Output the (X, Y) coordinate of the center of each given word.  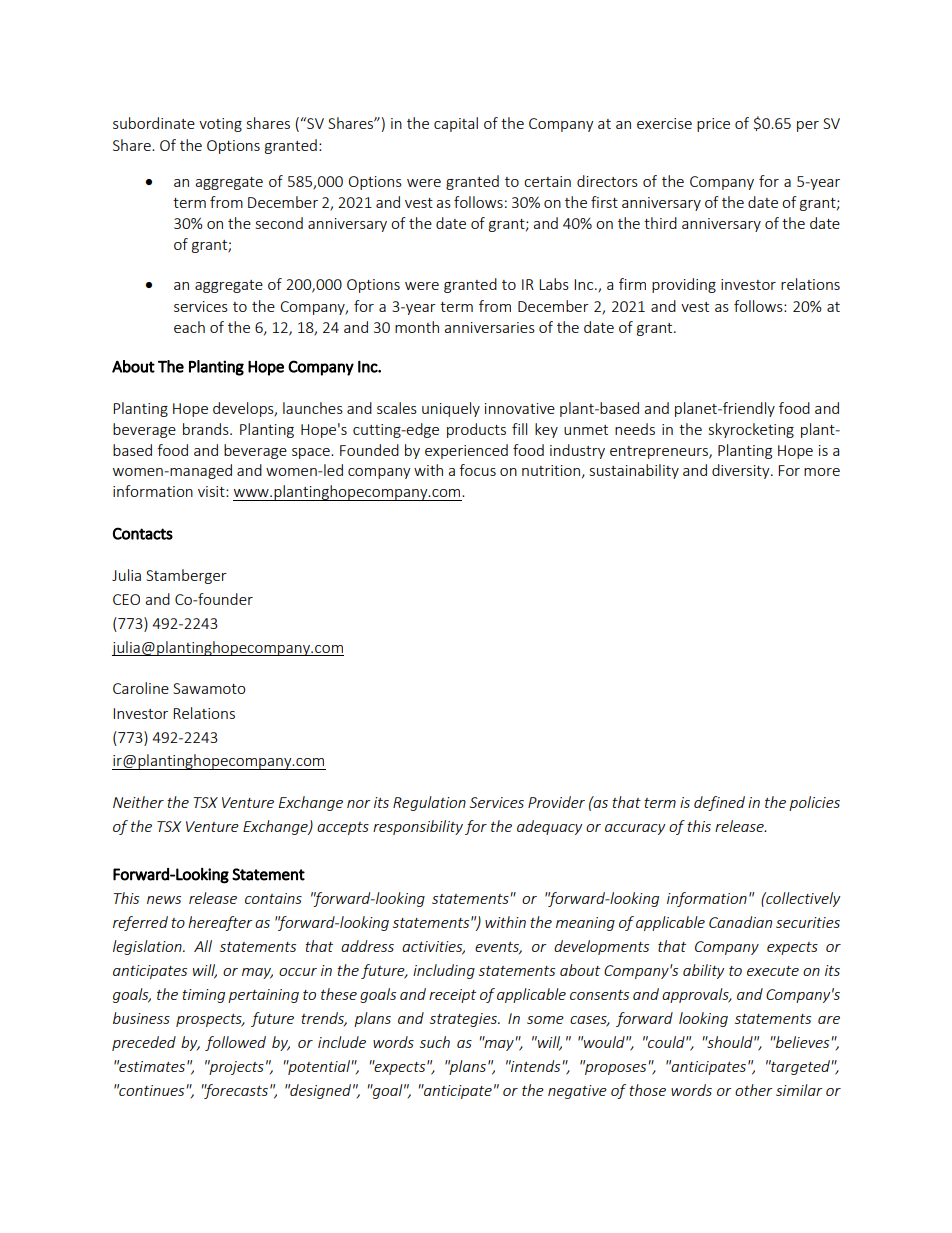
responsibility (418, 827)
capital (456, 124)
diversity (742, 471)
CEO (126, 599)
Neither (138, 802)
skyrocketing (751, 430)
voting (220, 125)
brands (207, 429)
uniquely (451, 409)
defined (719, 803)
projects (236, 1067)
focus (477, 470)
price (713, 125)
